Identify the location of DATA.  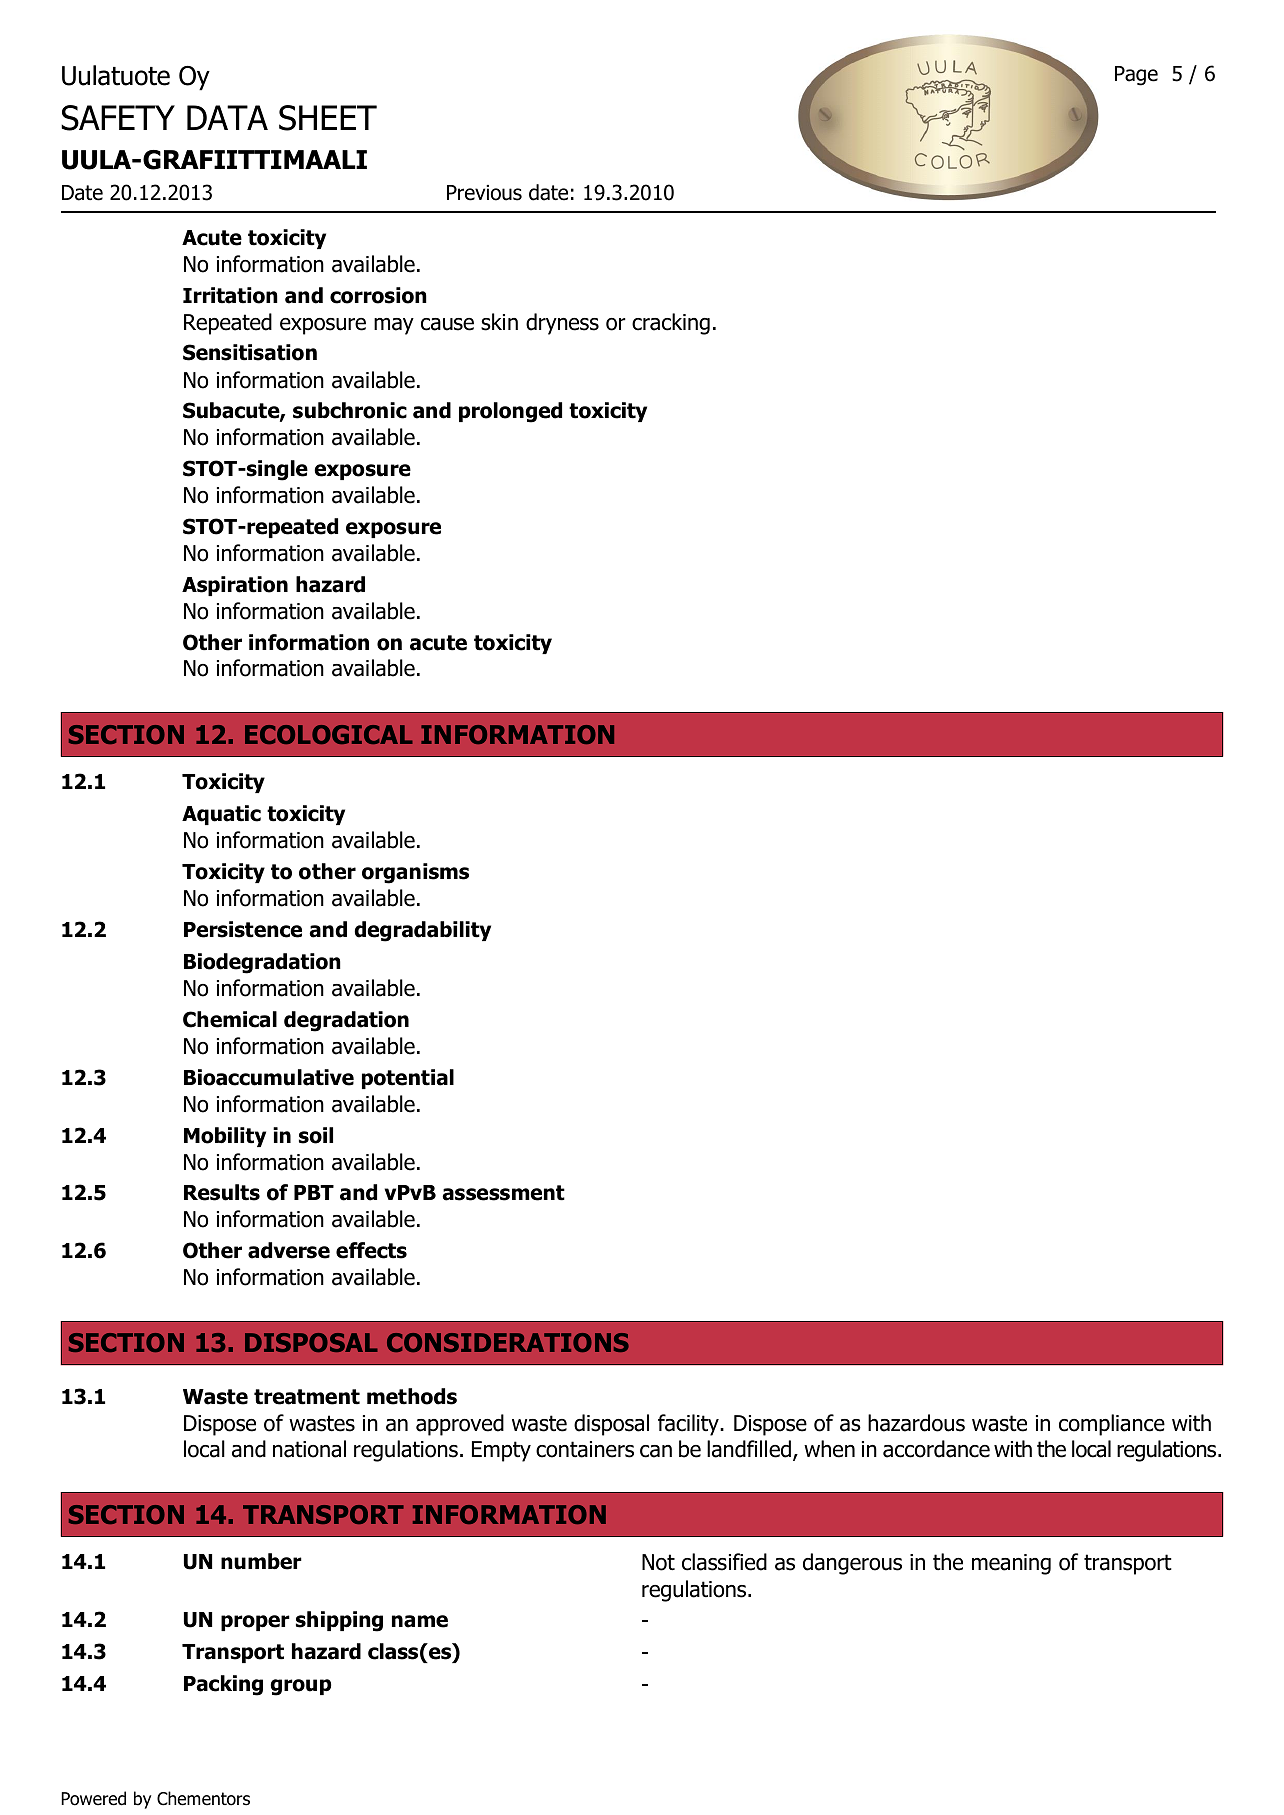
(227, 117).
